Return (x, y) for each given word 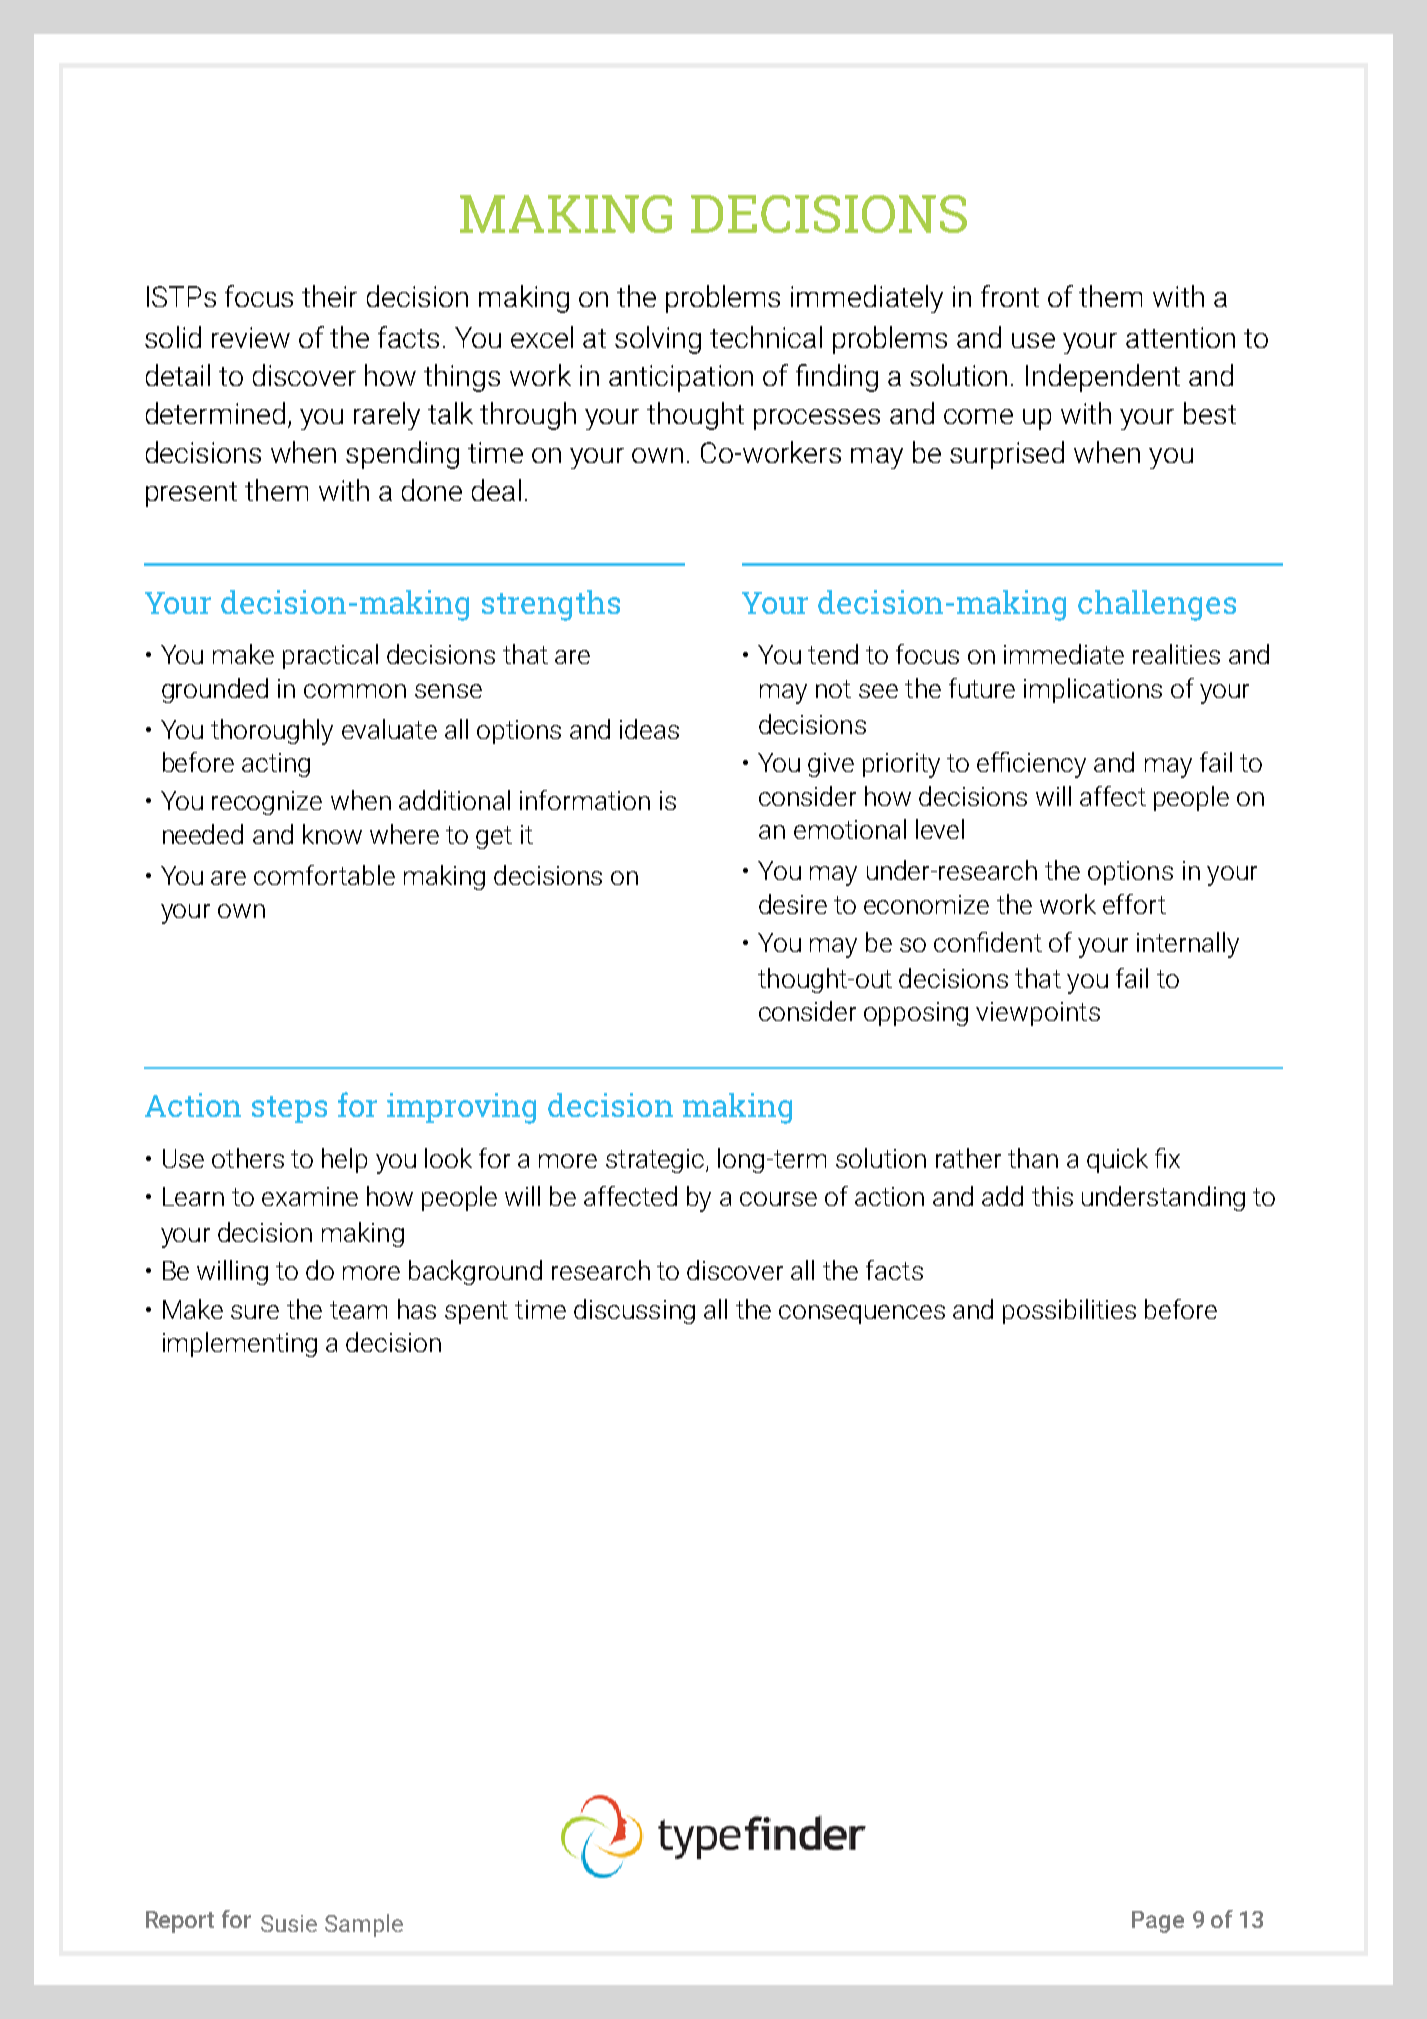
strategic (656, 1161)
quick (1117, 1160)
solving (658, 340)
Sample (364, 1925)
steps (289, 1109)
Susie (289, 1923)
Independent (1103, 378)
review (251, 337)
